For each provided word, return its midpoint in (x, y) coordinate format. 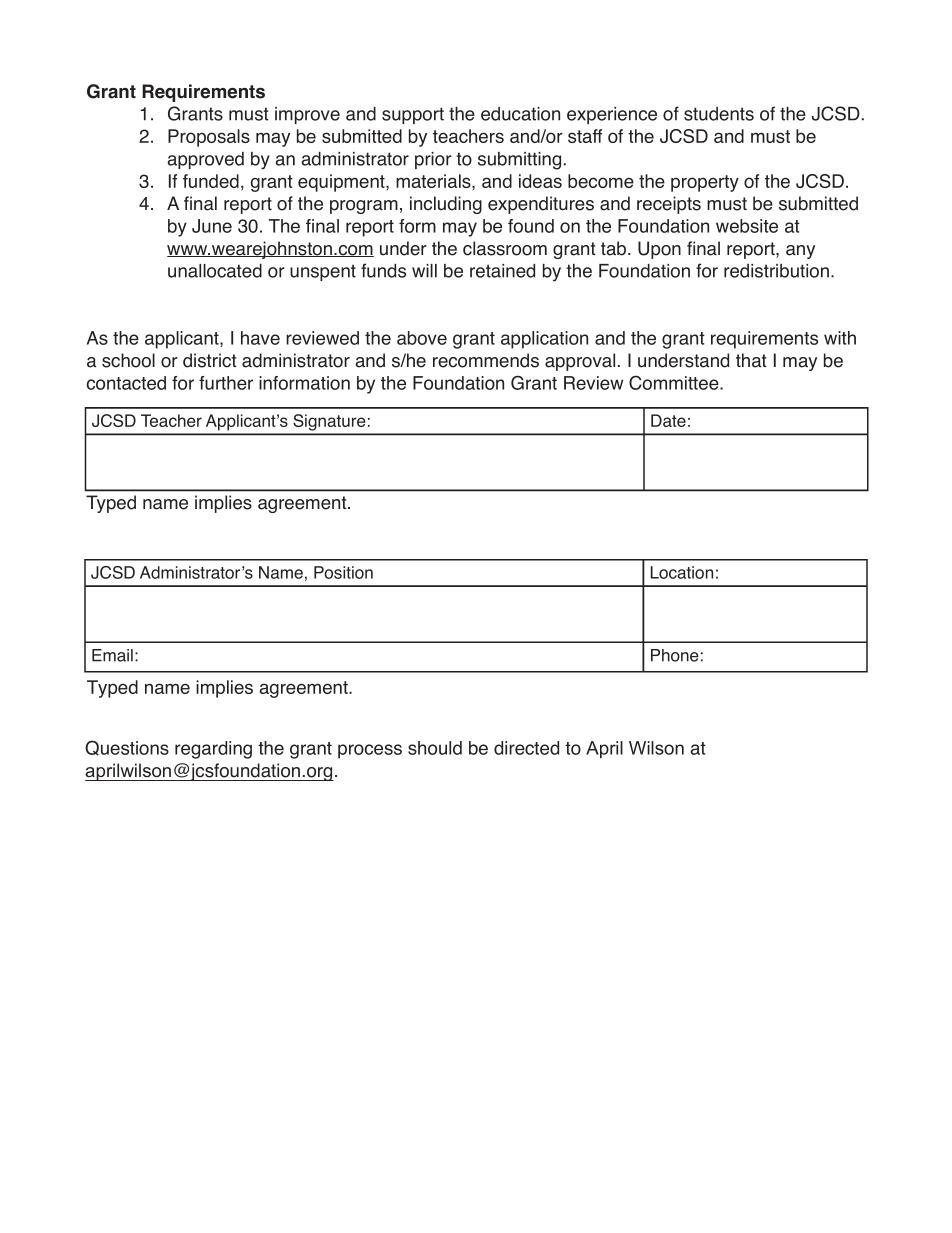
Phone (675, 655)
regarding (213, 750)
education (520, 114)
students (719, 114)
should (435, 748)
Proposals (209, 138)
